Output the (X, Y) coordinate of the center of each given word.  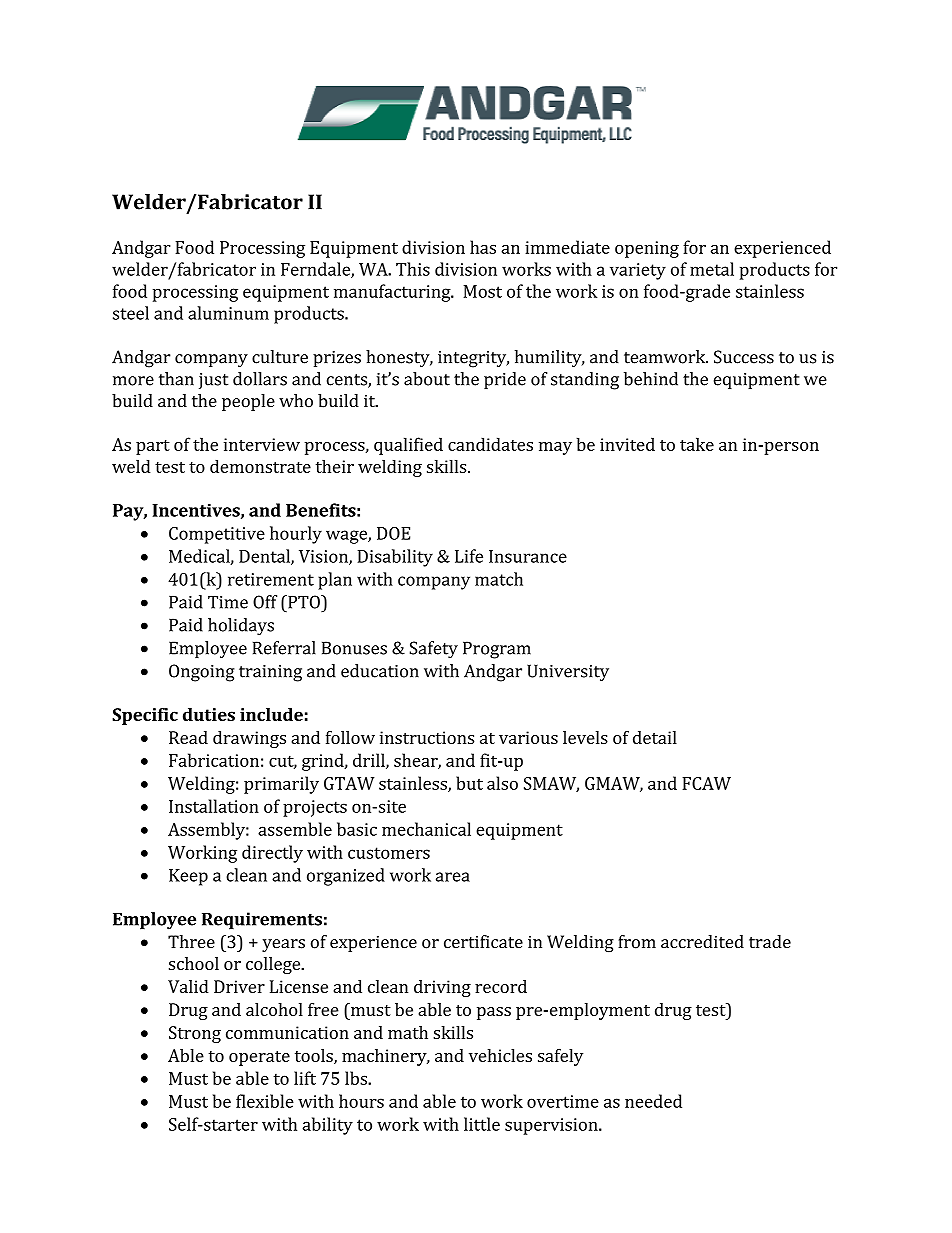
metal (712, 269)
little (482, 1124)
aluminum (228, 313)
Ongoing (202, 673)
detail (655, 737)
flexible (265, 1101)
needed (653, 1101)
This (413, 269)
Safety (434, 650)
